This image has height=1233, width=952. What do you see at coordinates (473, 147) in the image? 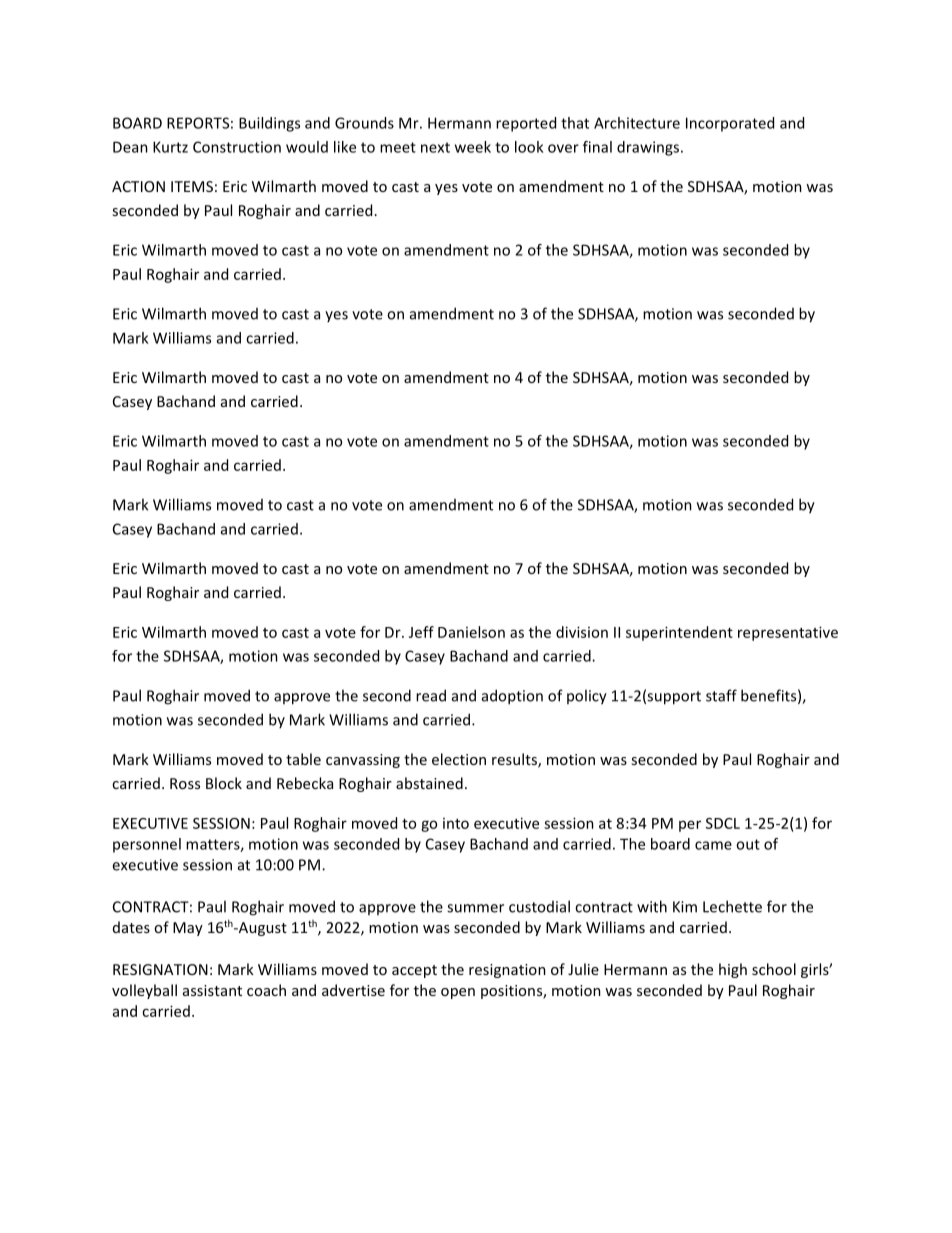
I see `week` at bounding box center [473, 147].
